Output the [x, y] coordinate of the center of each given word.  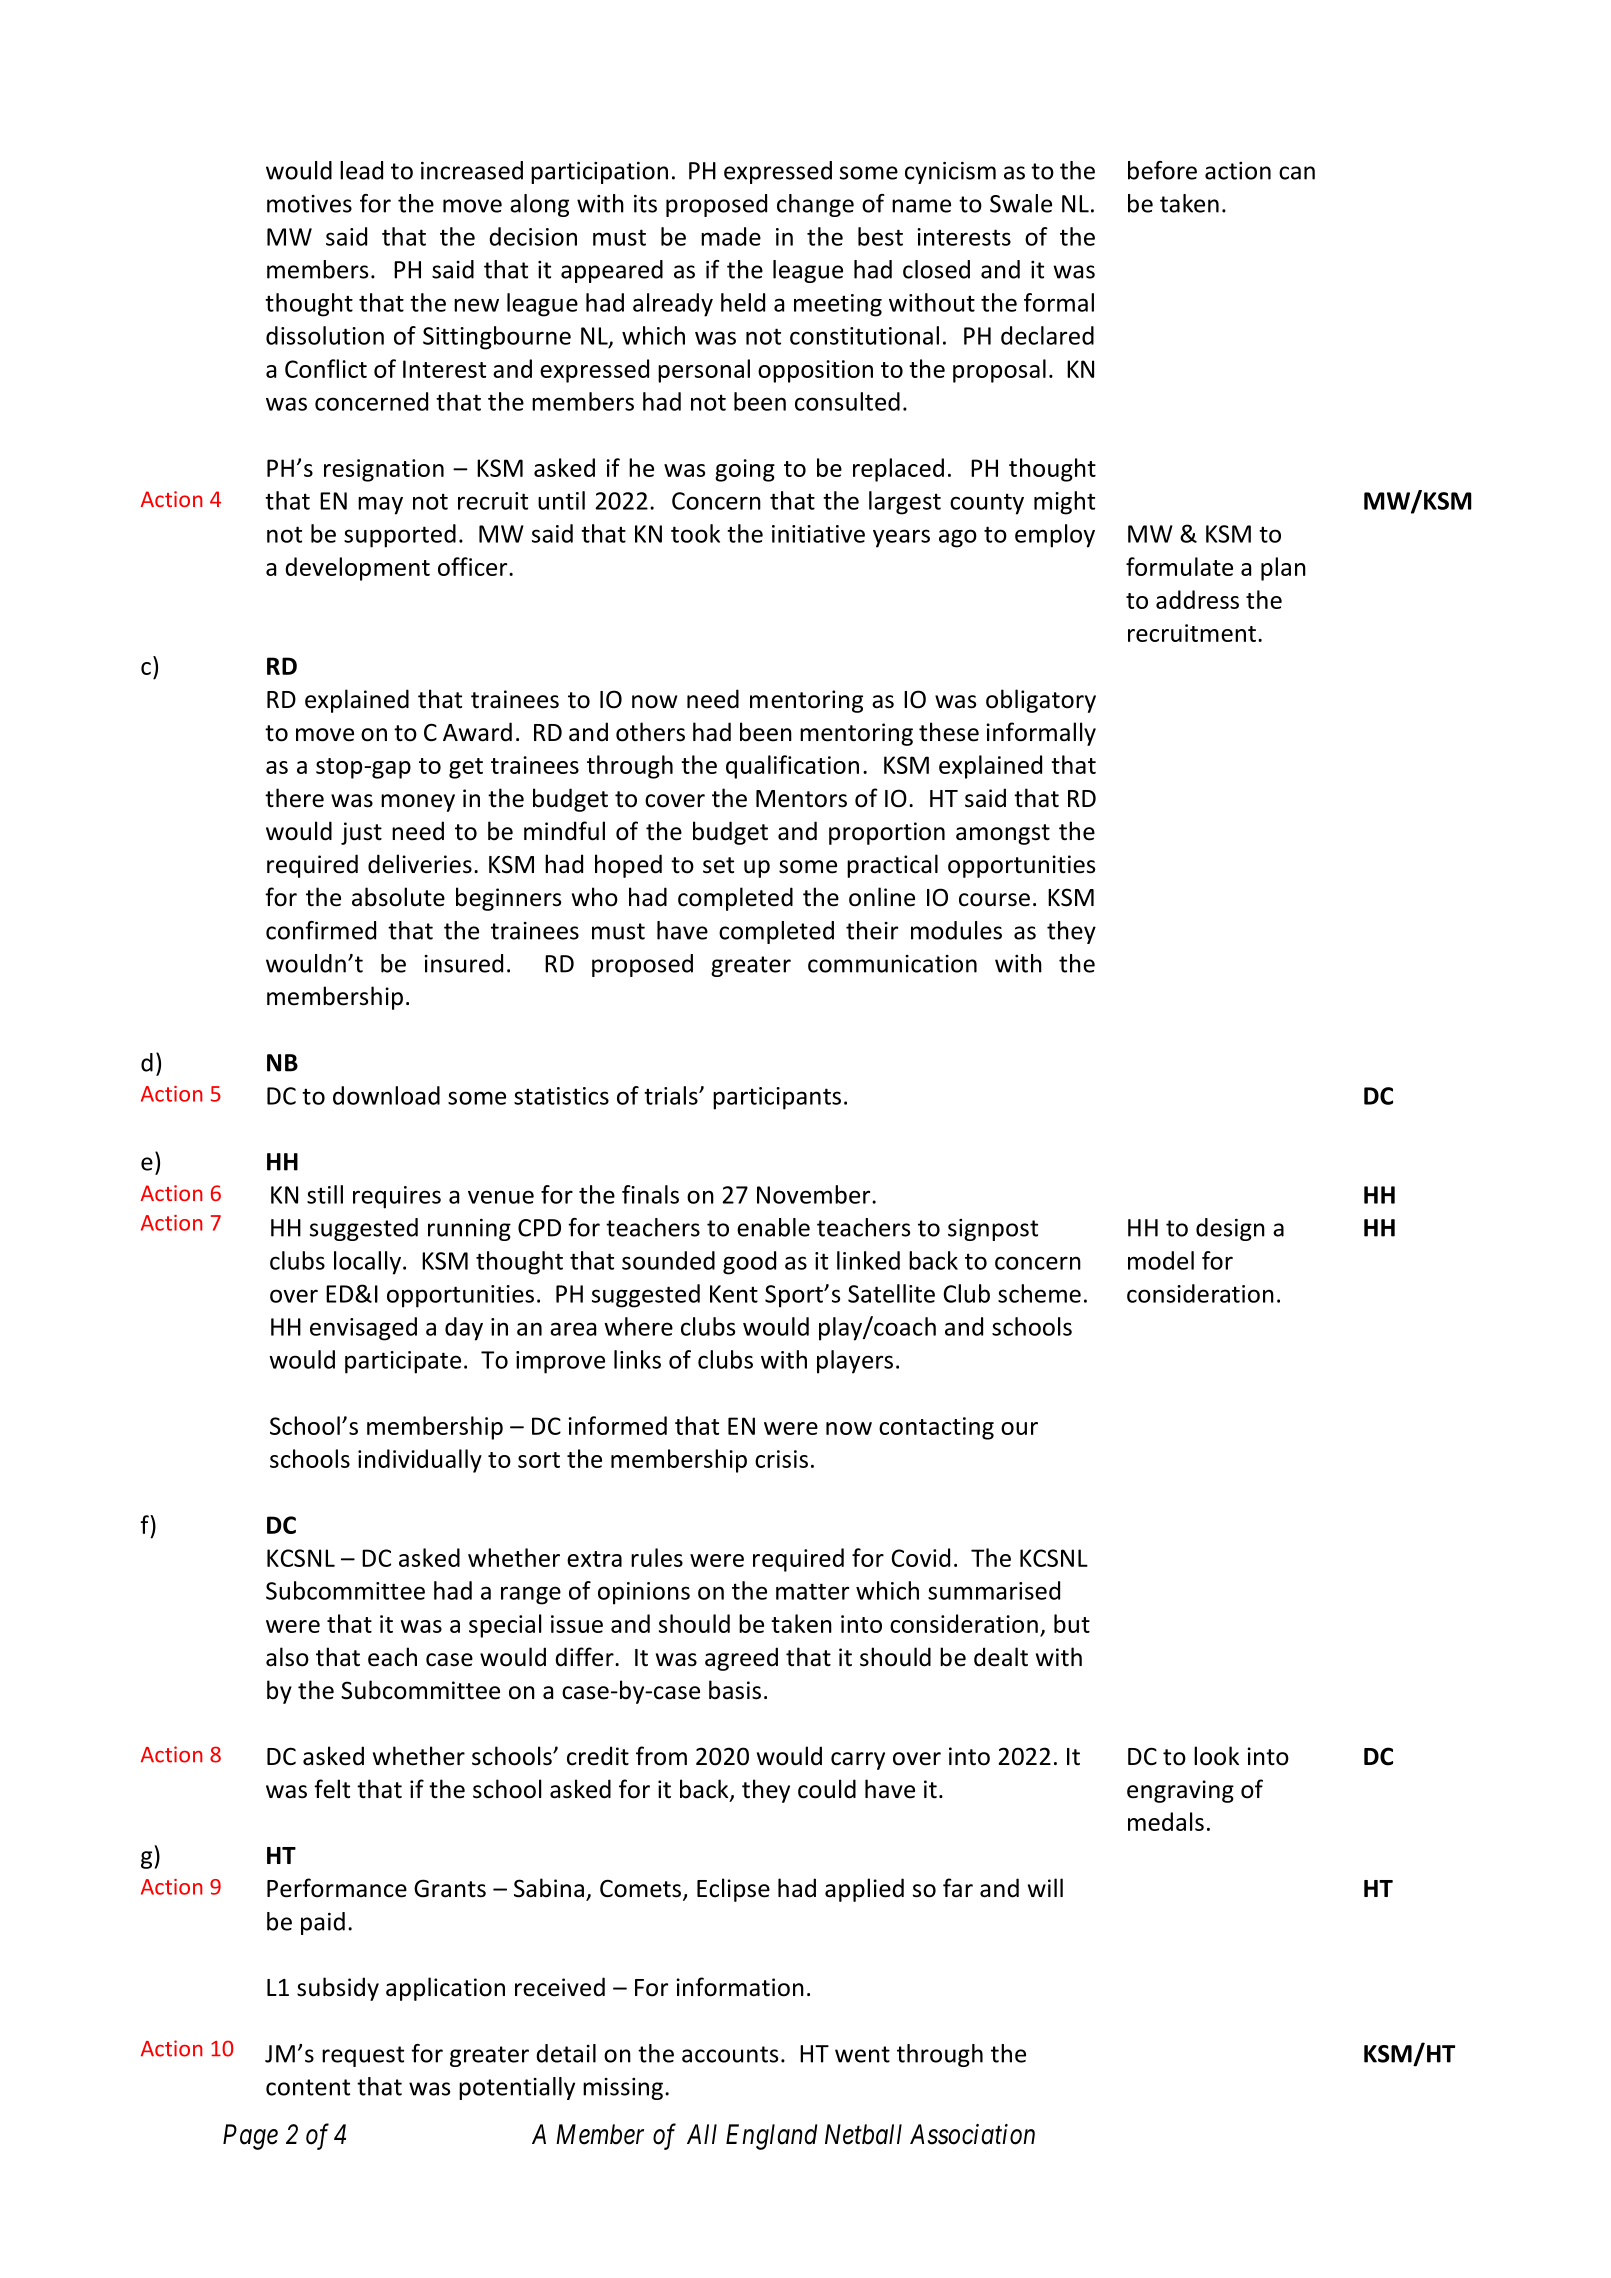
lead [361, 170]
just [361, 833]
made [731, 236]
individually [420, 1461]
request [363, 2056]
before [1162, 170]
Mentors [801, 799]
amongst [1003, 834]
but [1072, 1623]
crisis [781, 1459]
